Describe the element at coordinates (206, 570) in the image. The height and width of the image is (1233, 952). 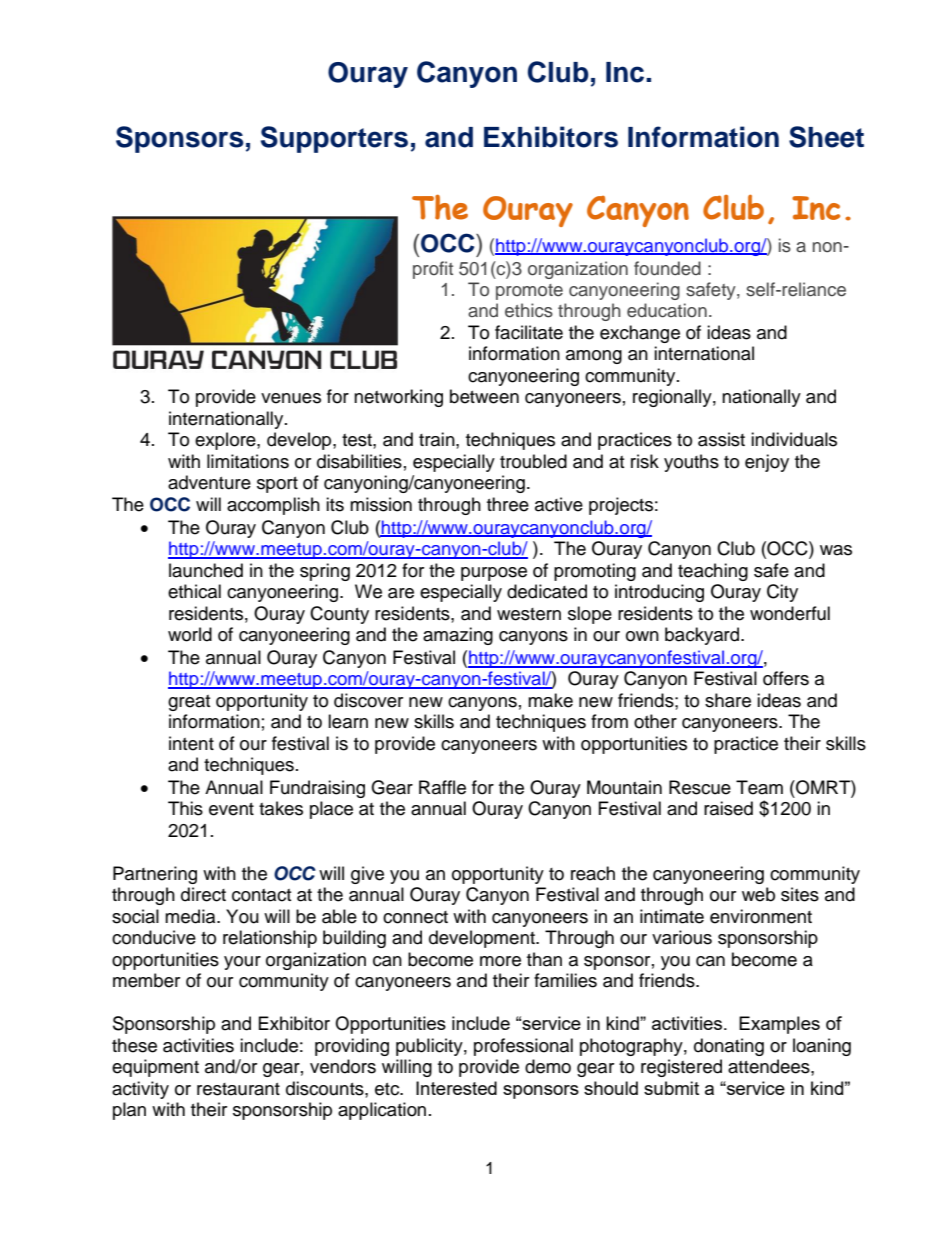
I see `launched` at that location.
